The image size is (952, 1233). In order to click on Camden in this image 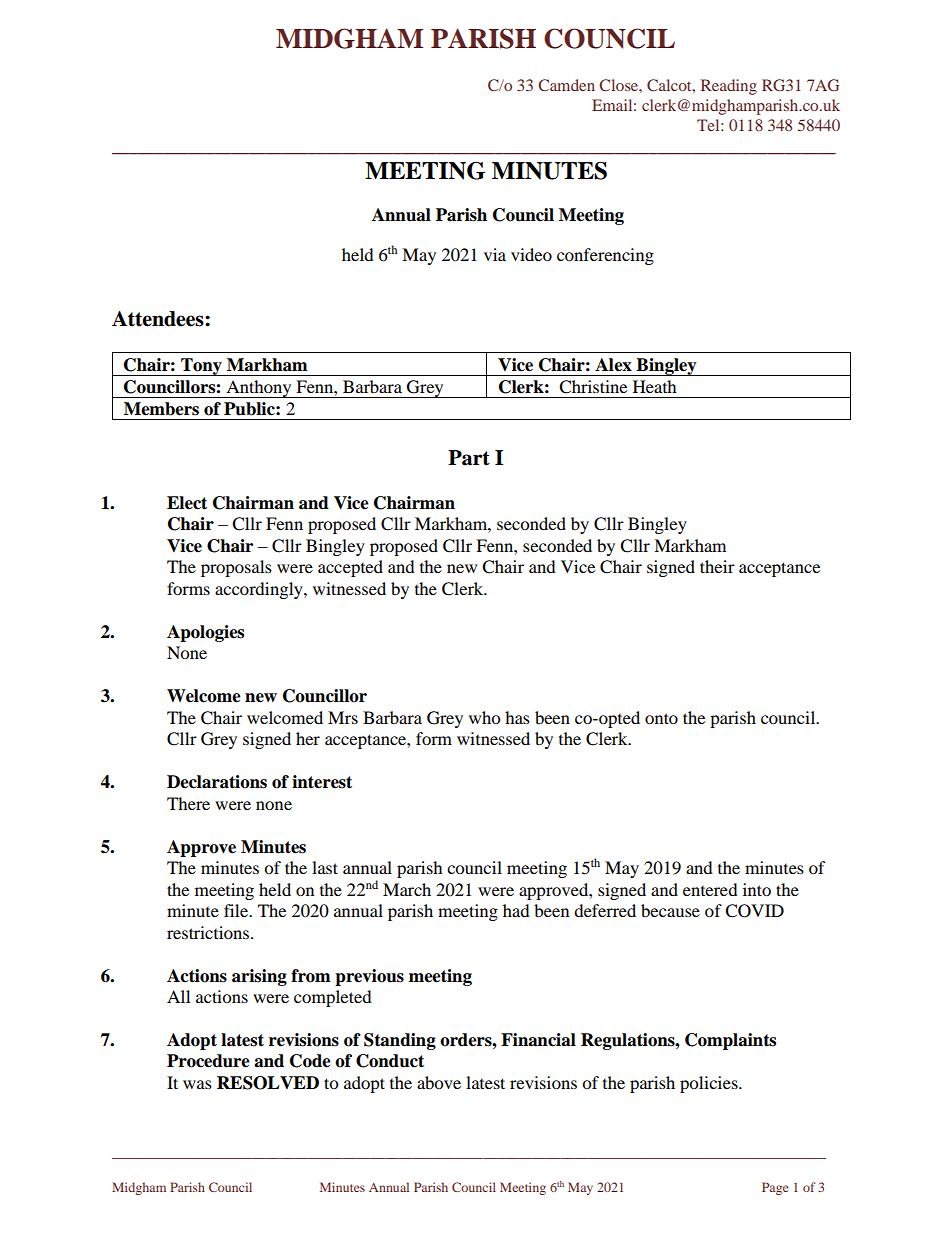, I will do `click(566, 85)`.
